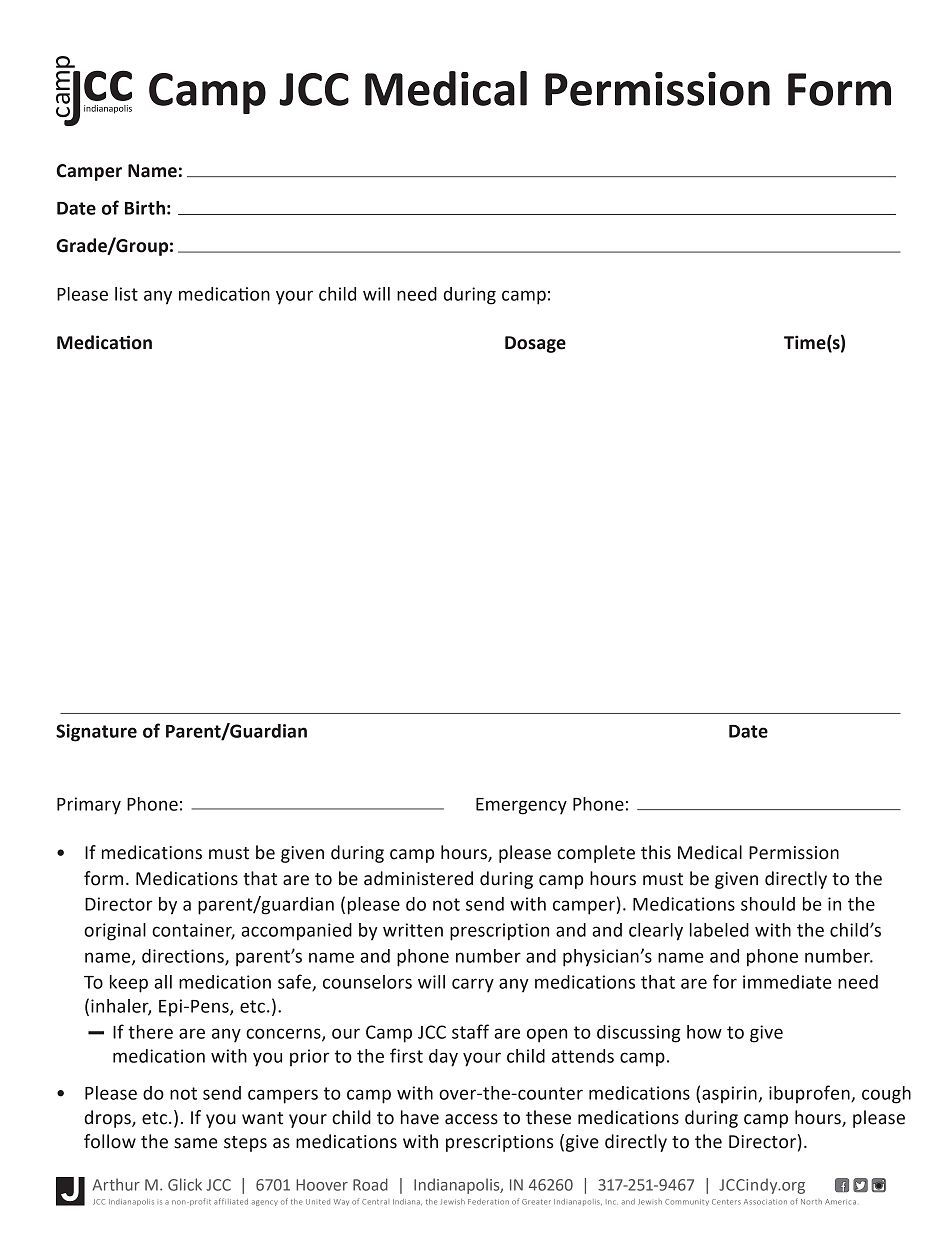 The image size is (952, 1233). What do you see at coordinates (535, 344) in the image?
I see `Dosage` at bounding box center [535, 344].
